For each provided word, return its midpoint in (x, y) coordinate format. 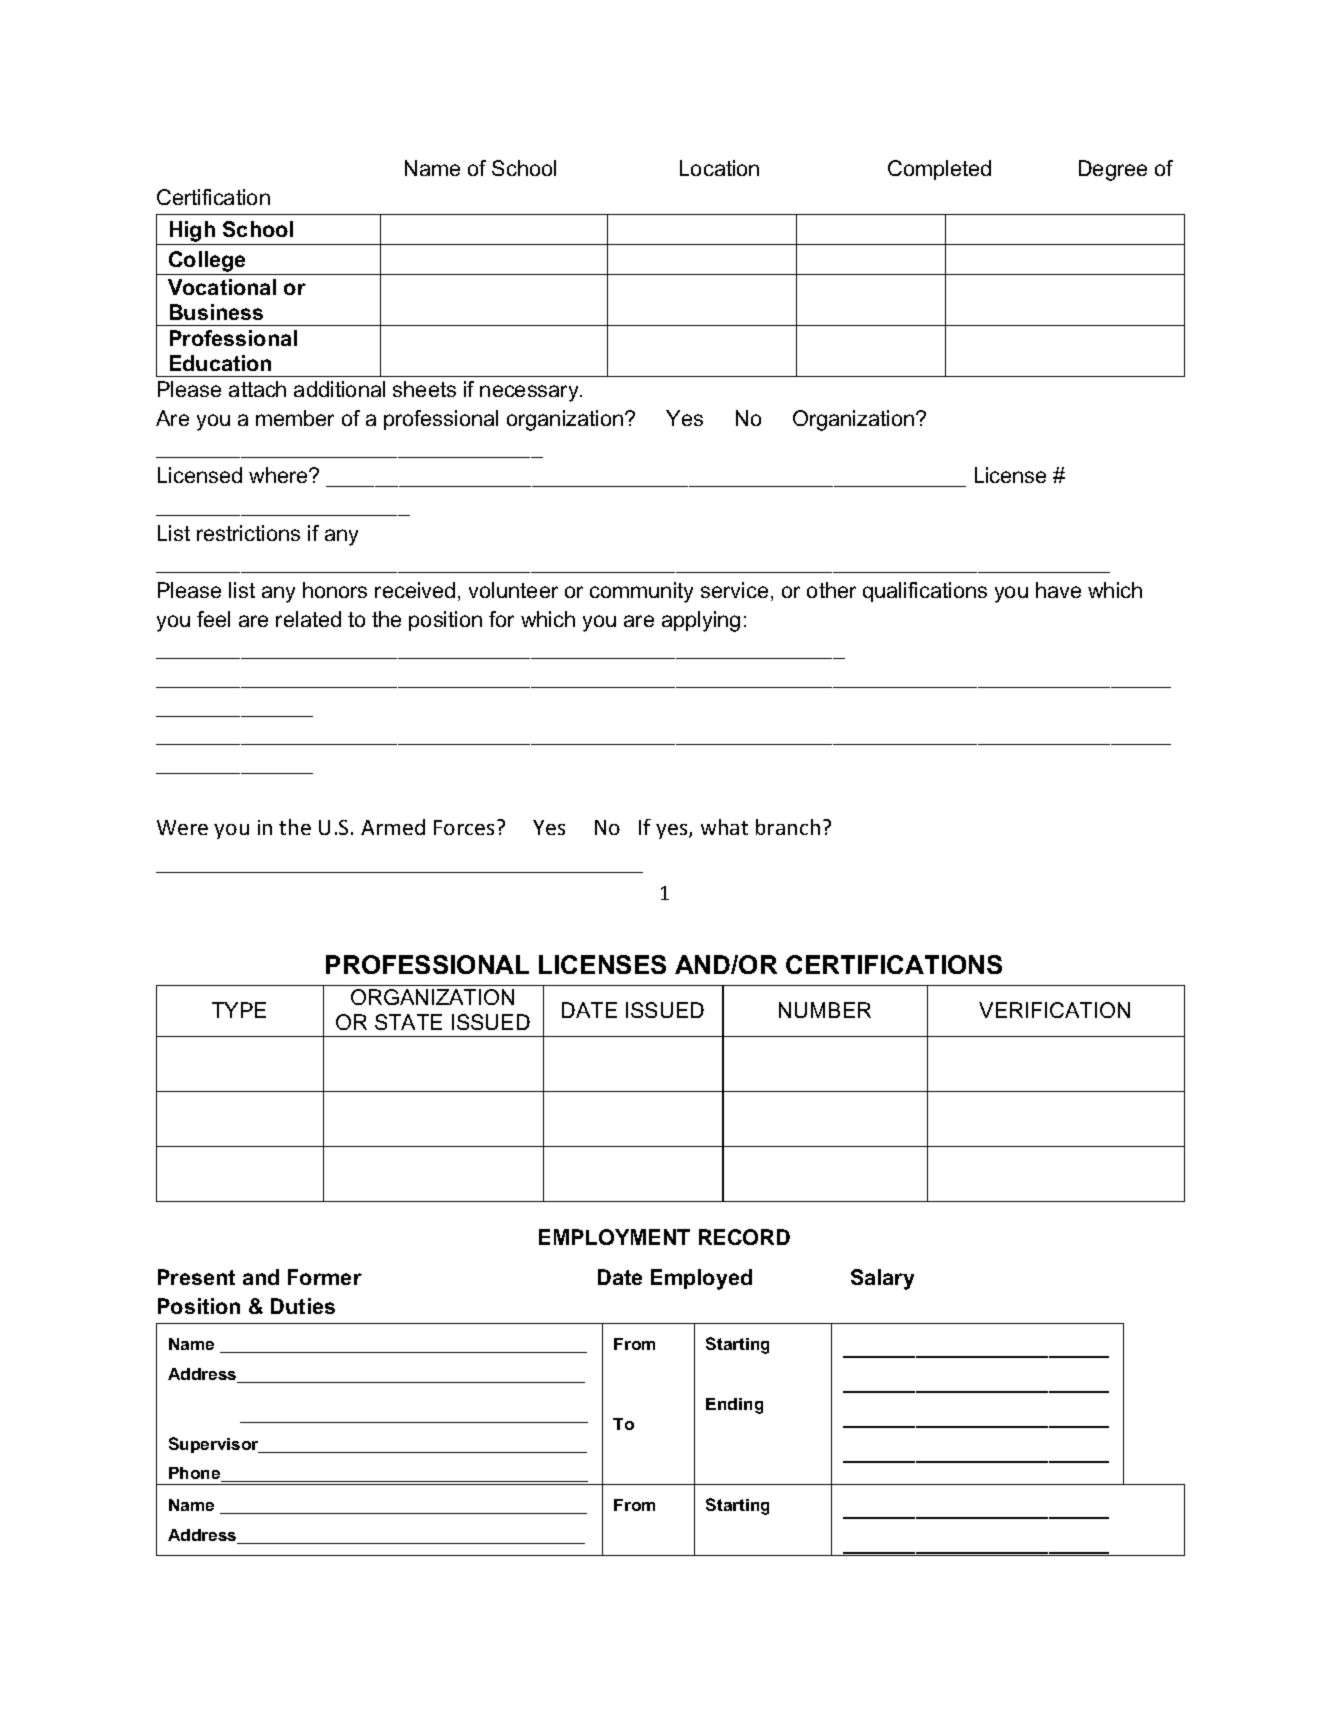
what (724, 827)
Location (719, 168)
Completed (939, 170)
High (192, 231)
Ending (734, 1406)
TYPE (239, 1010)
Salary (882, 1279)
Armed (393, 827)
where (279, 475)
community (641, 592)
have (1058, 590)
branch (788, 827)
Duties (303, 1306)
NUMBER (825, 1010)
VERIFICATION (1054, 1010)
